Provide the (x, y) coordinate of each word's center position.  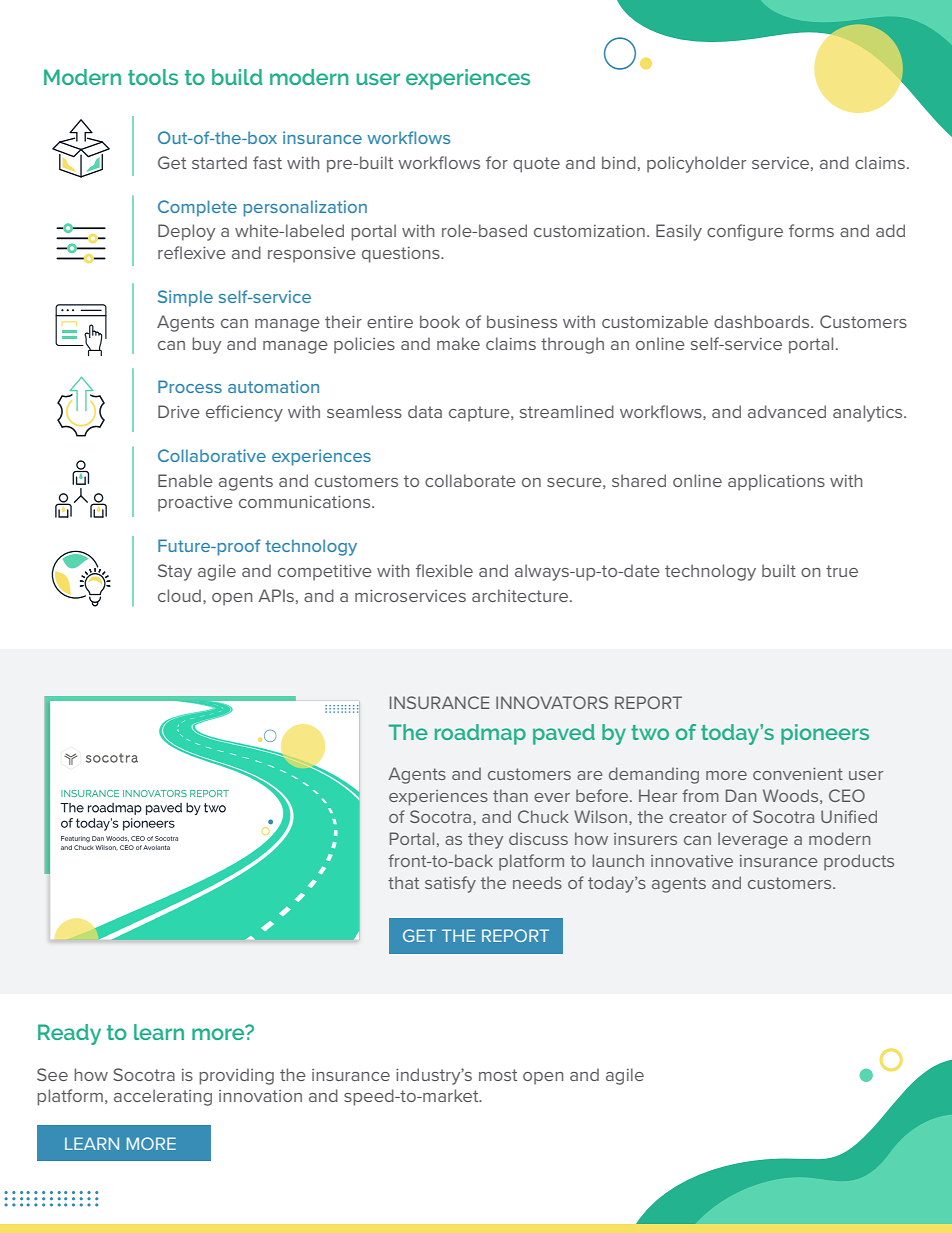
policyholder (696, 164)
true (842, 571)
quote (536, 165)
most (498, 1075)
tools (153, 77)
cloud (179, 595)
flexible (444, 570)
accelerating (163, 1097)
